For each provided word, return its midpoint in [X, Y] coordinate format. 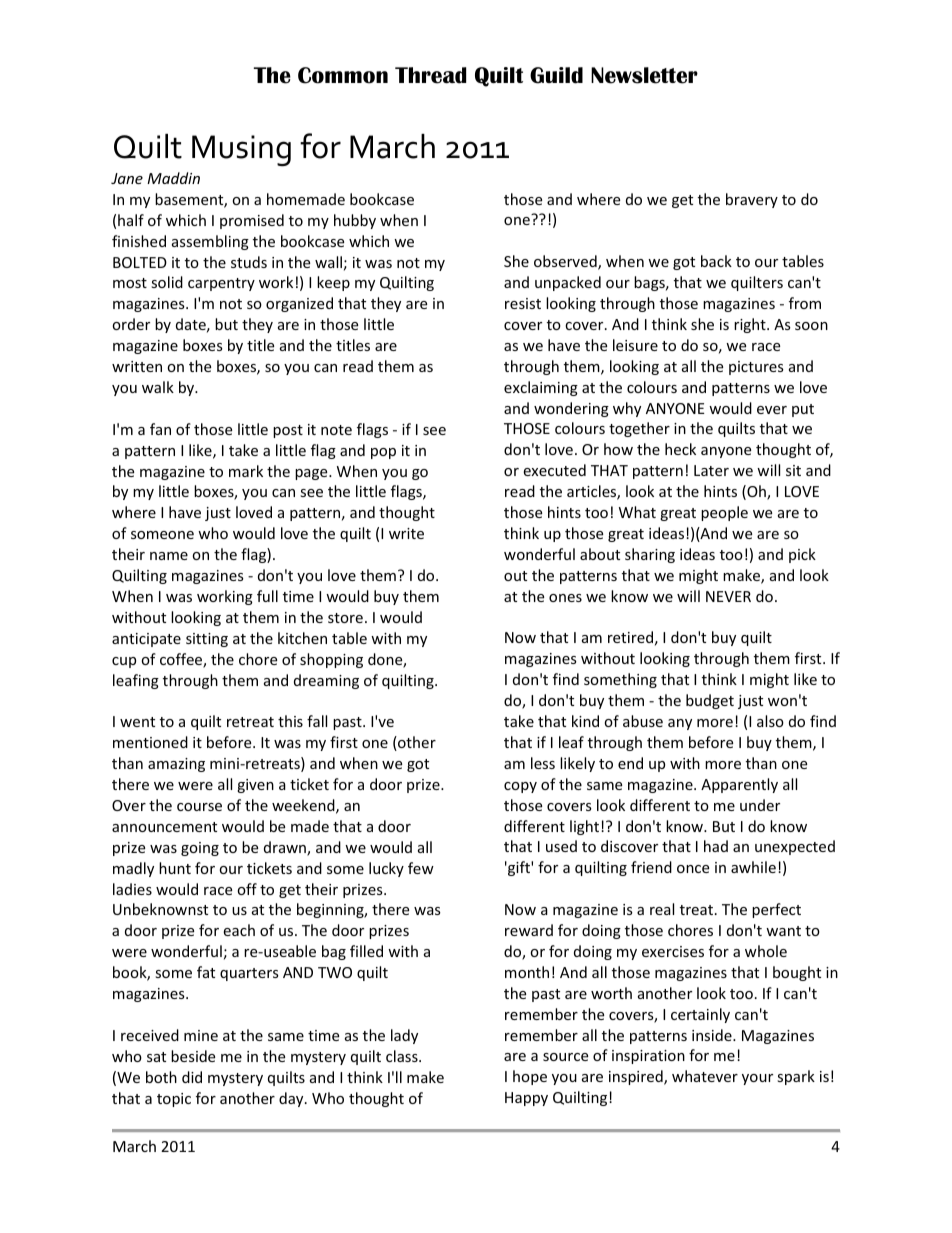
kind [585, 721]
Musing [241, 150]
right [751, 325]
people [724, 513]
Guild [556, 75]
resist [523, 303]
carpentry [221, 284]
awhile [753, 867]
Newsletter [644, 75]
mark [246, 471]
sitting [207, 640]
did [192, 1077]
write [406, 533]
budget [710, 701]
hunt [175, 868]
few [421, 868]
